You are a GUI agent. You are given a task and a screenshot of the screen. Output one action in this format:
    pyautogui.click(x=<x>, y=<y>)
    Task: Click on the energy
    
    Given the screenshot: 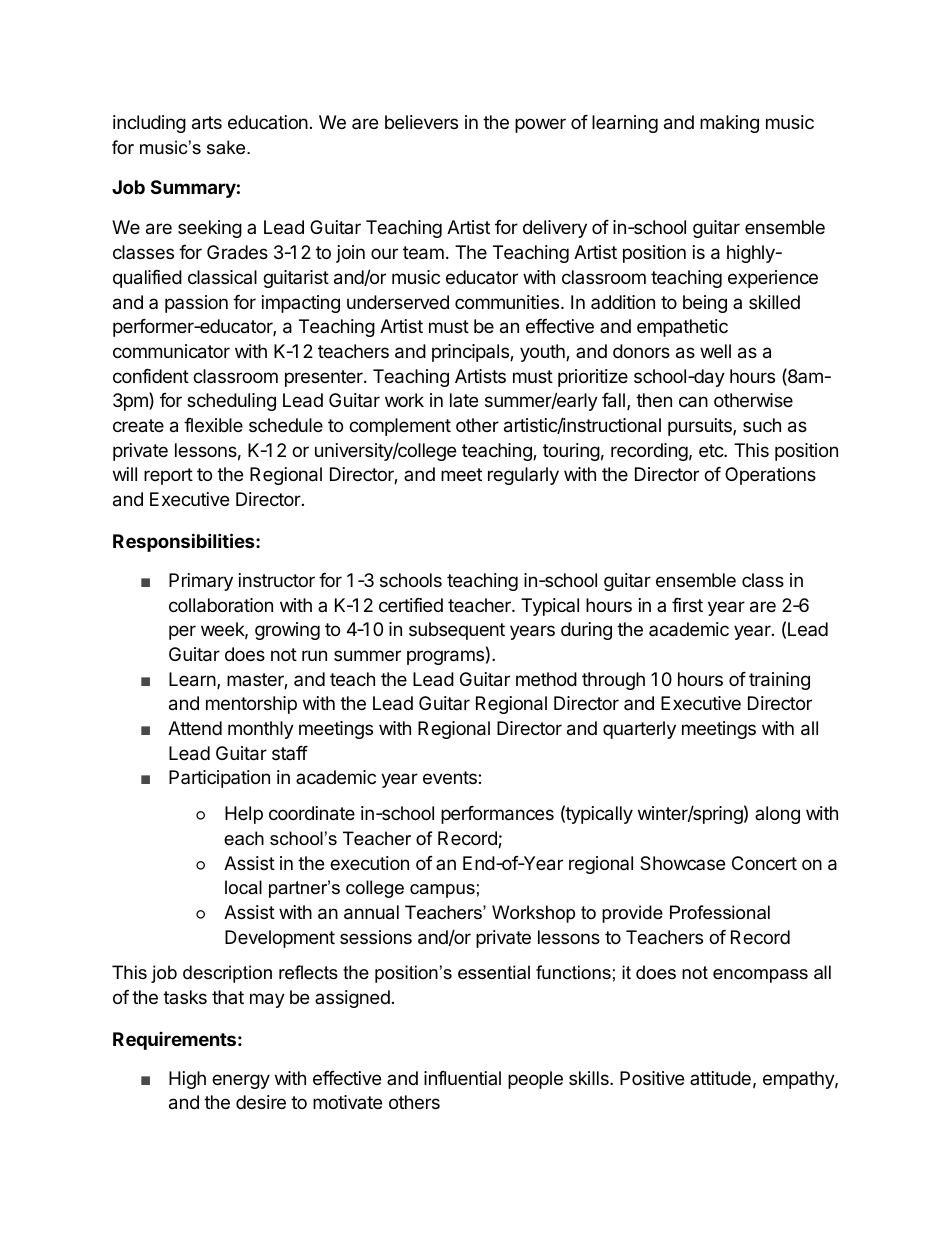 What is the action you would take?
    pyautogui.click(x=241, y=1081)
